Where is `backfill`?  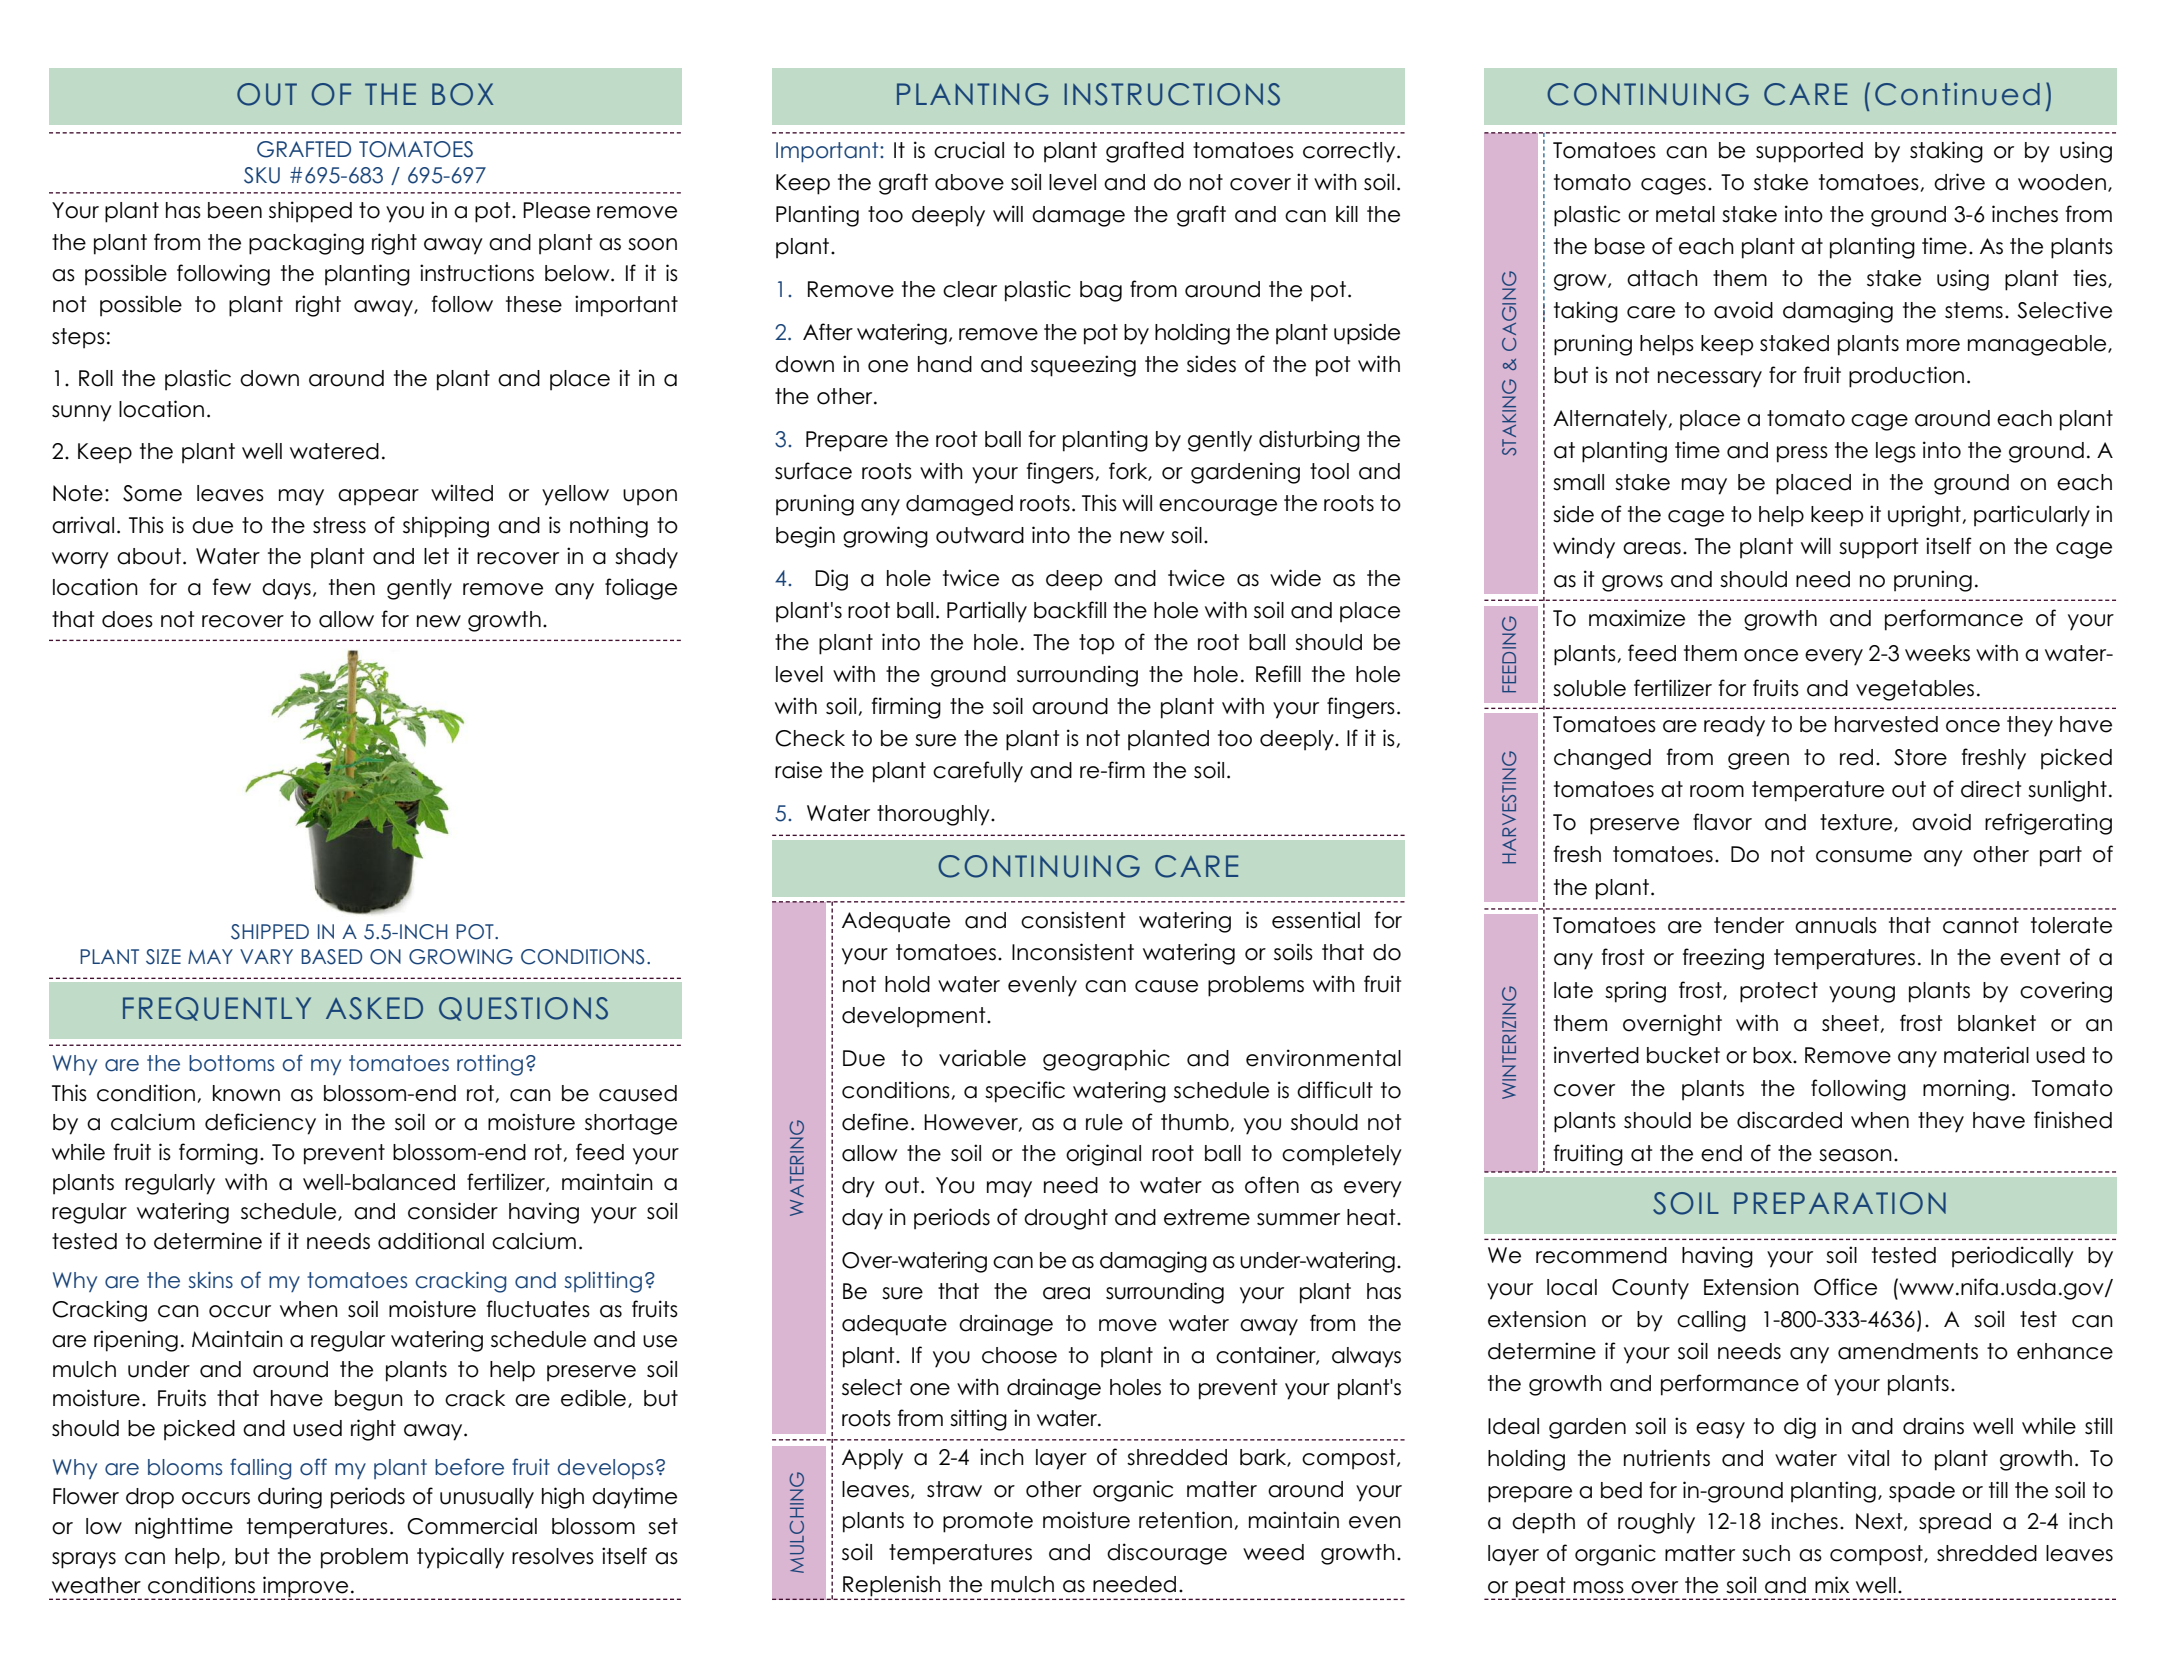 backfill is located at coordinates (1070, 610).
